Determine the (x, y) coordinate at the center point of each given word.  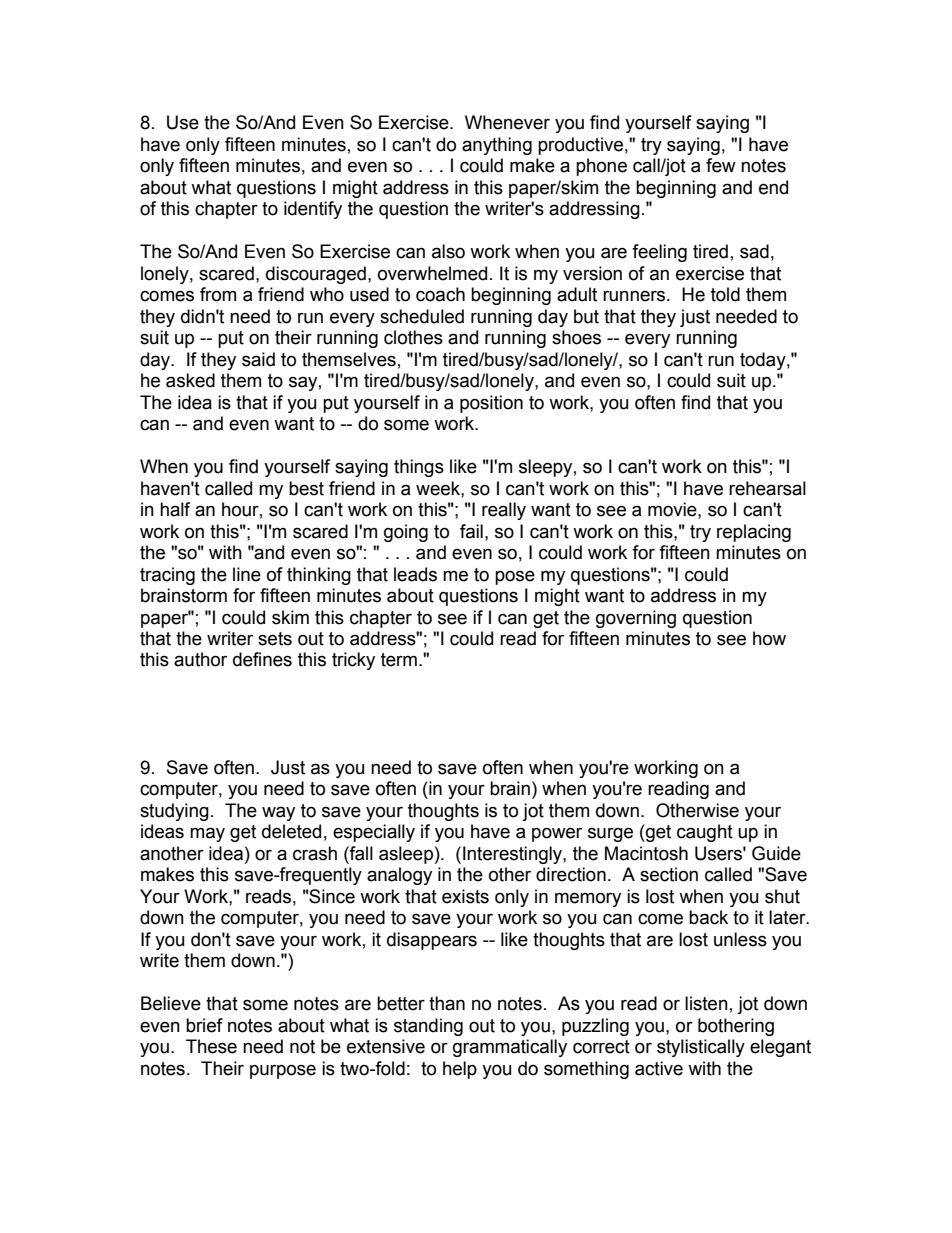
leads (415, 574)
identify (313, 210)
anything (497, 146)
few (721, 165)
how (769, 638)
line (247, 574)
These (211, 1046)
